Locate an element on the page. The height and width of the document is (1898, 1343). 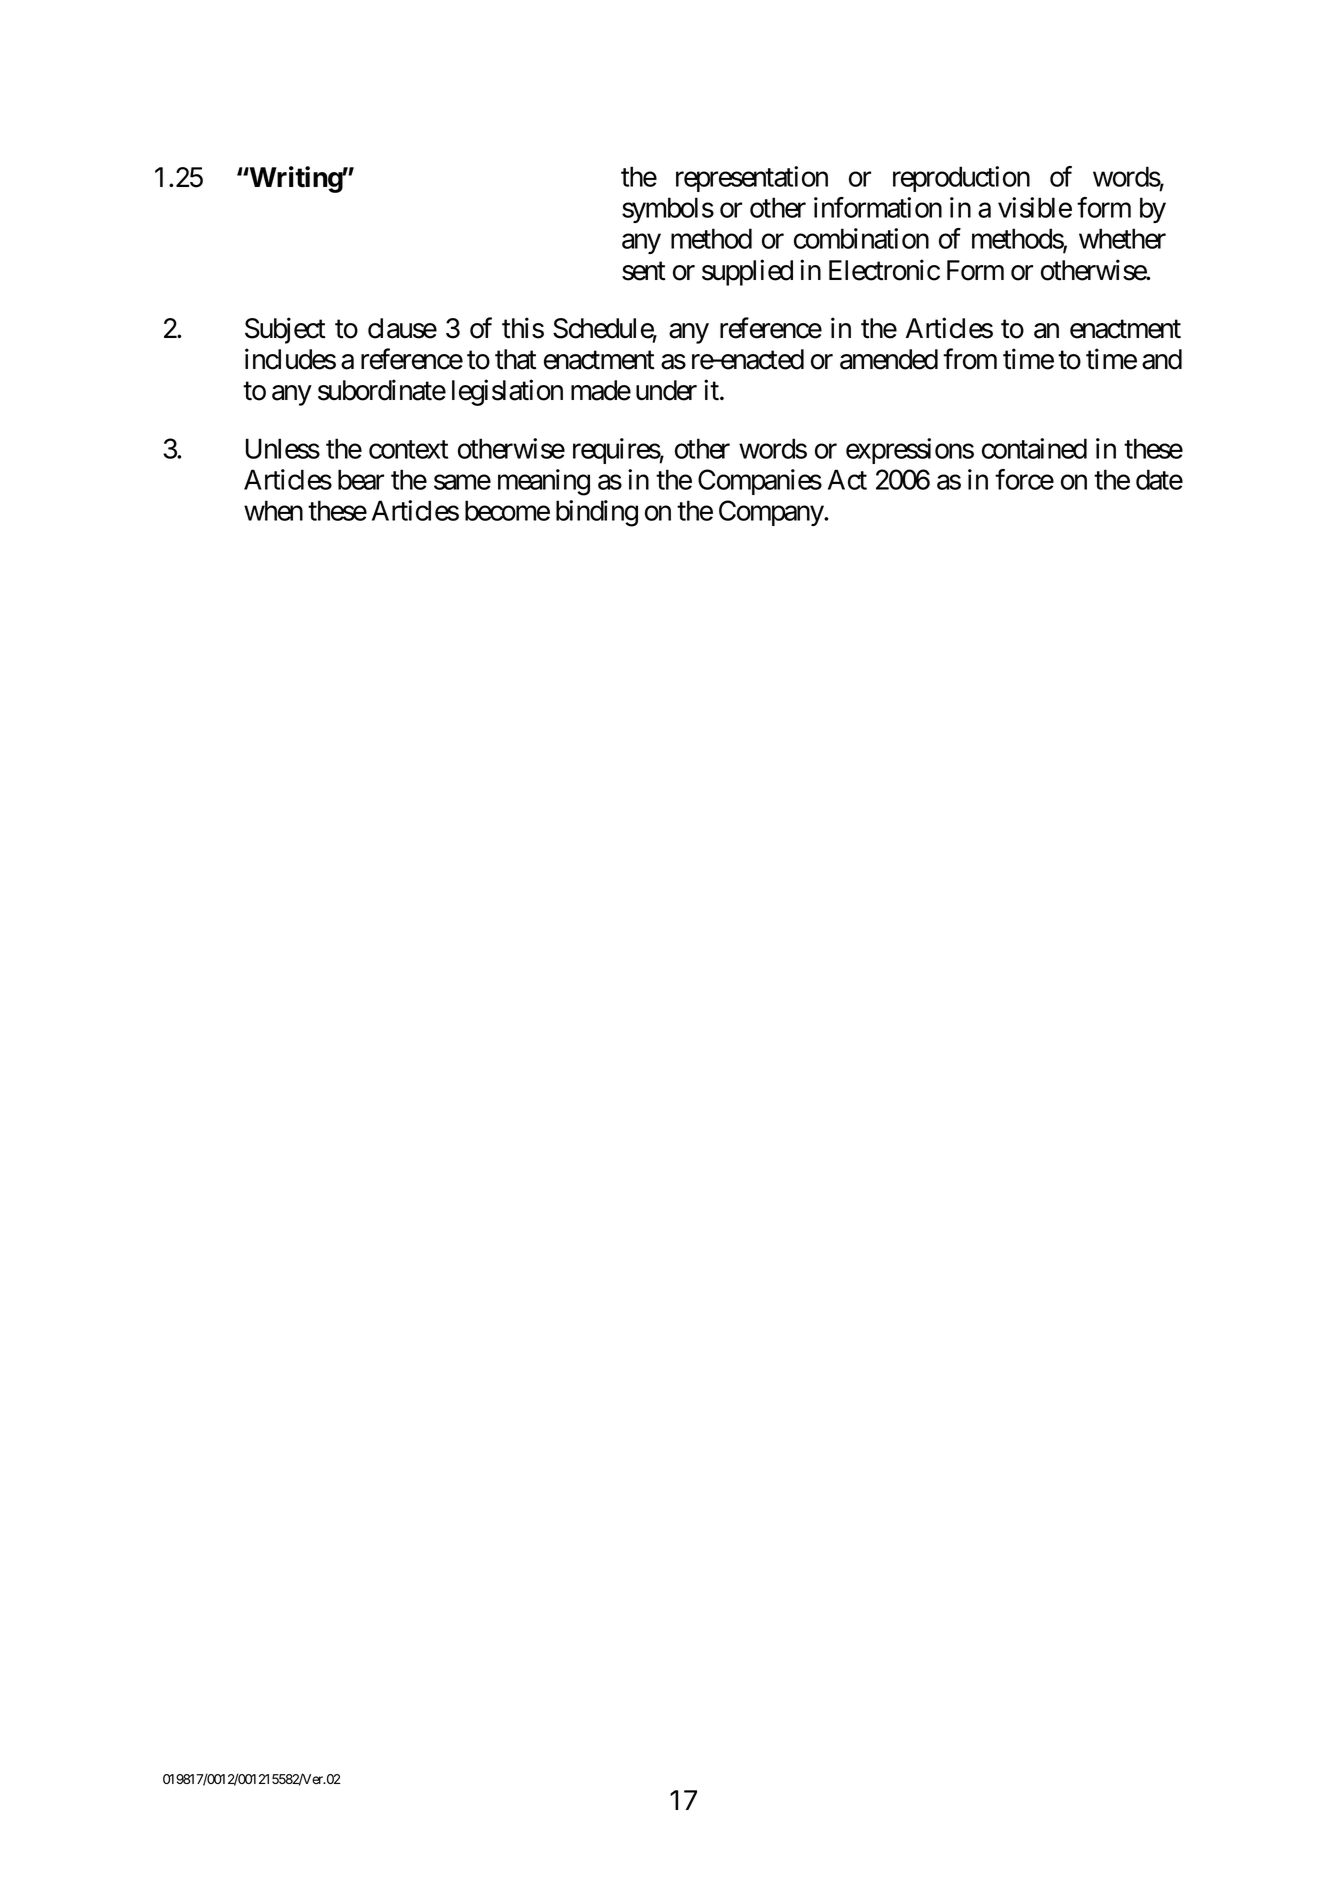
Company is located at coordinates (772, 513).
